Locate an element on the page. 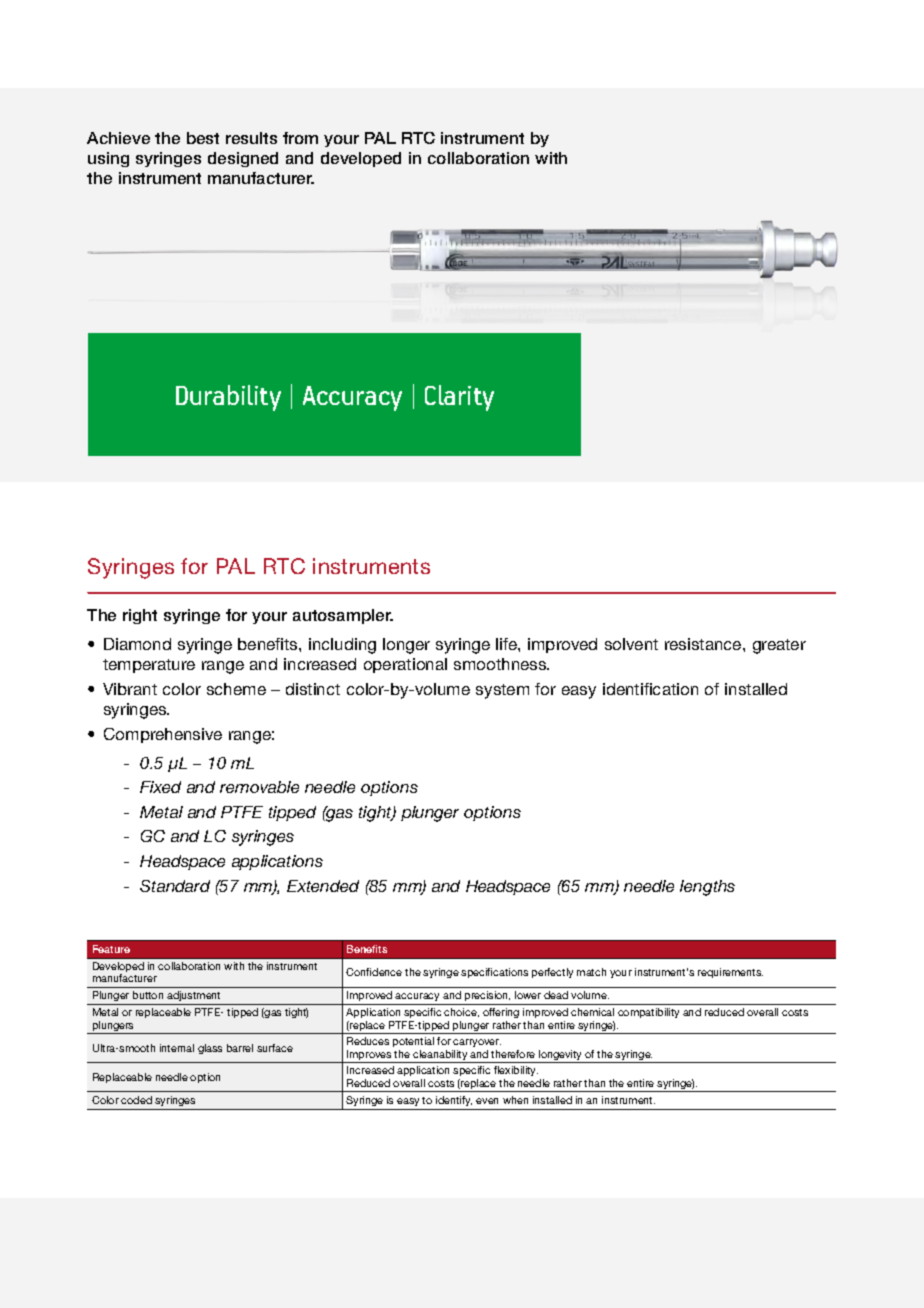 Image resolution: width=924 pixels, height=1308 pixels. internal is located at coordinates (177, 1048).
